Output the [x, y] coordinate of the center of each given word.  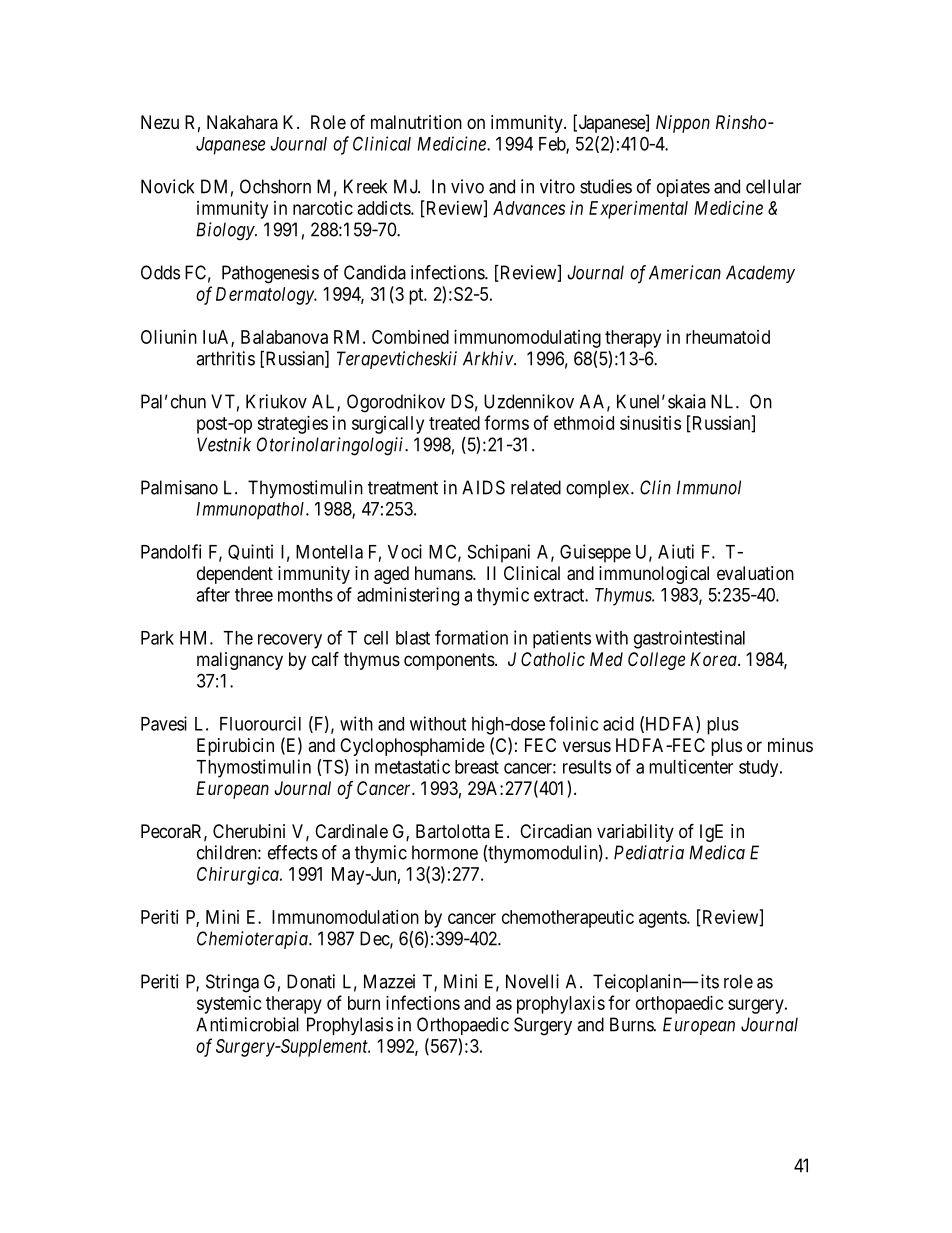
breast [477, 767]
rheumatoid [728, 337]
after [213, 594]
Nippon [683, 124]
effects [293, 852]
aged [391, 575]
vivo [467, 186]
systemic [229, 1005]
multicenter [691, 766]
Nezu [160, 122]
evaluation [755, 573]
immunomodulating [527, 339]
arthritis [225, 358]
